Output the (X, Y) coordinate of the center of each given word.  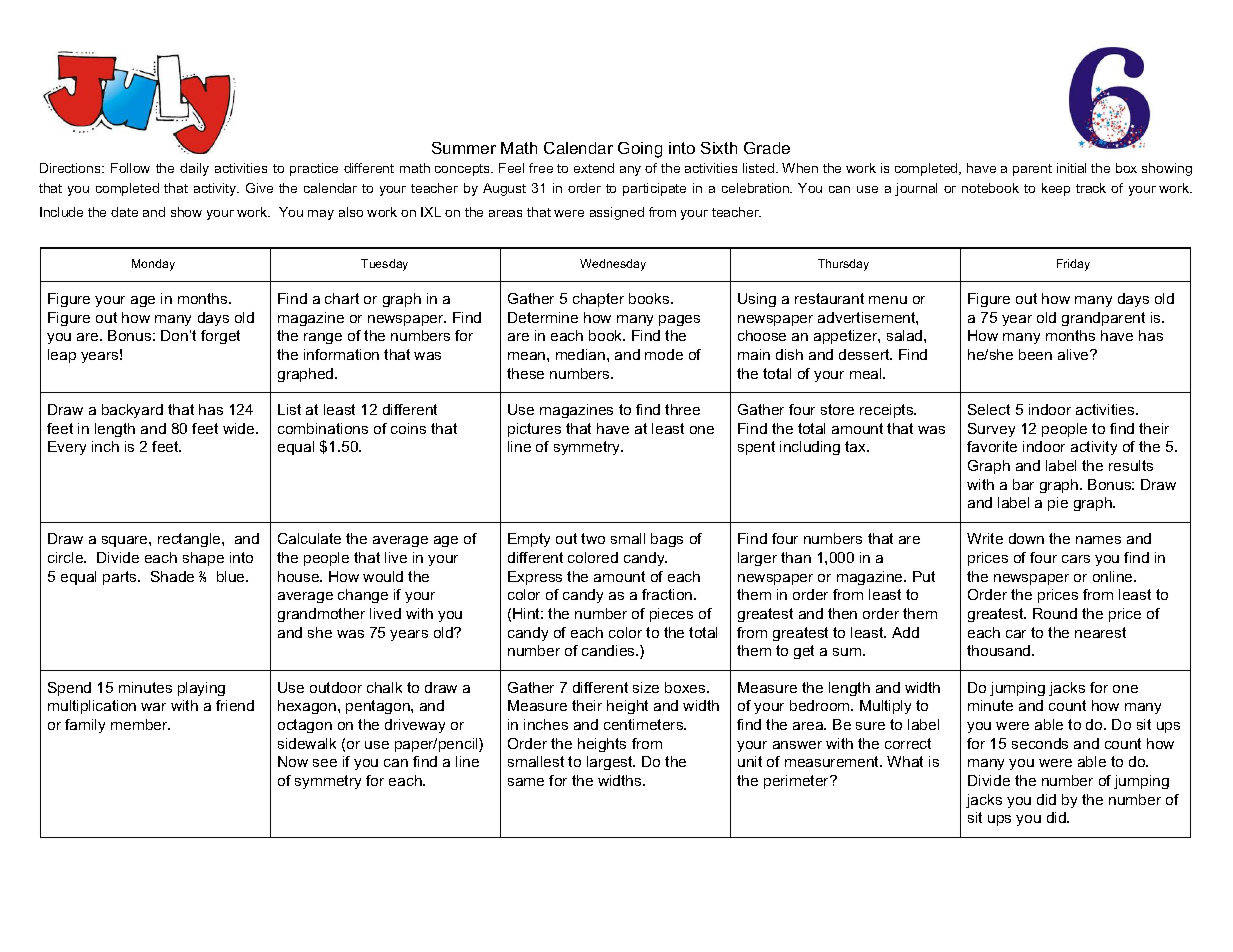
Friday (1073, 265)
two (593, 538)
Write (985, 538)
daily (194, 169)
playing (201, 689)
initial (1071, 168)
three (682, 409)
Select (989, 409)
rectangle (190, 540)
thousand (1000, 650)
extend (594, 168)
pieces (671, 615)
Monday (153, 265)
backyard (132, 411)
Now (293, 761)
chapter (598, 300)
